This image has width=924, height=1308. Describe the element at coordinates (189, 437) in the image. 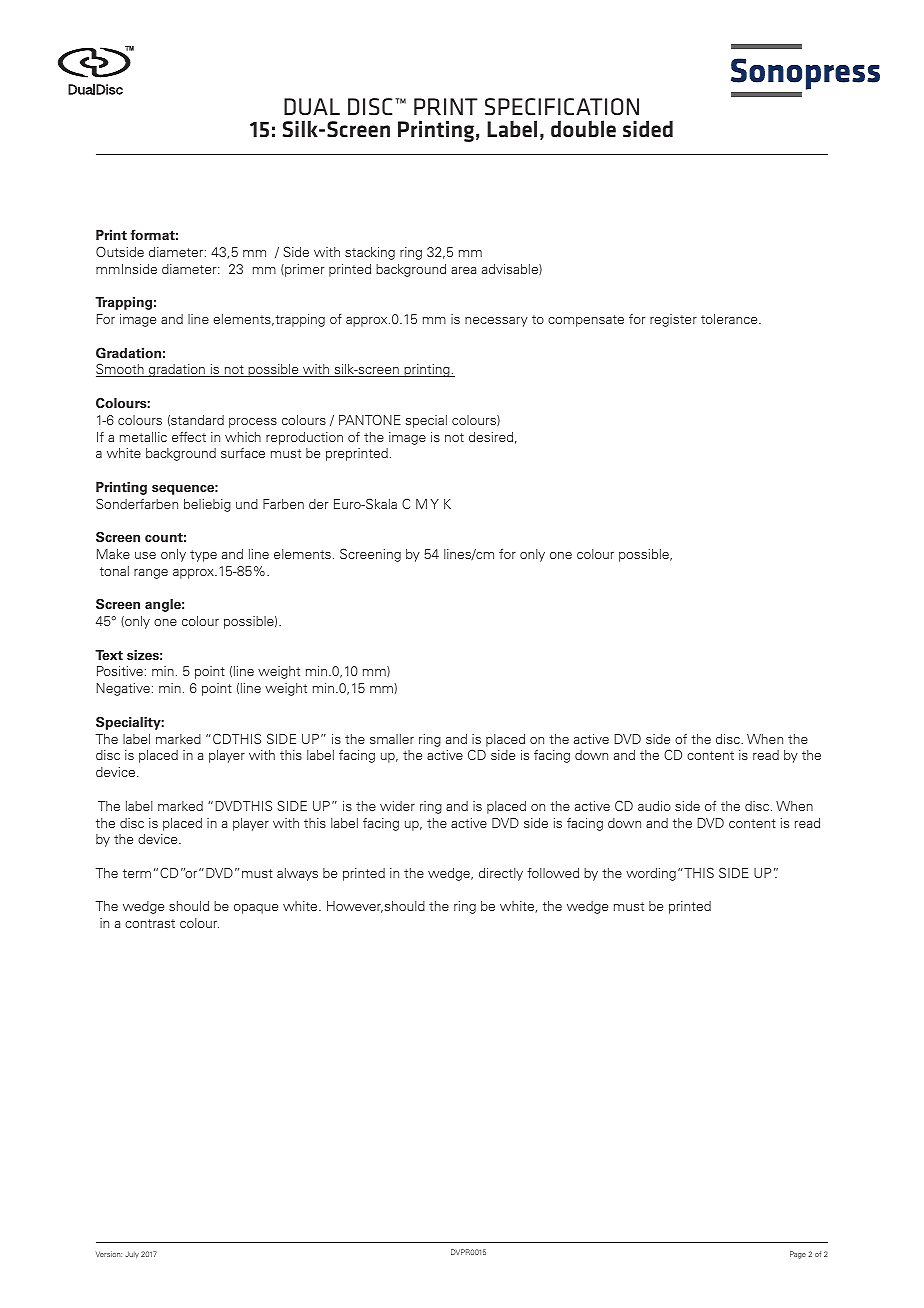

I see `effect` at that location.
